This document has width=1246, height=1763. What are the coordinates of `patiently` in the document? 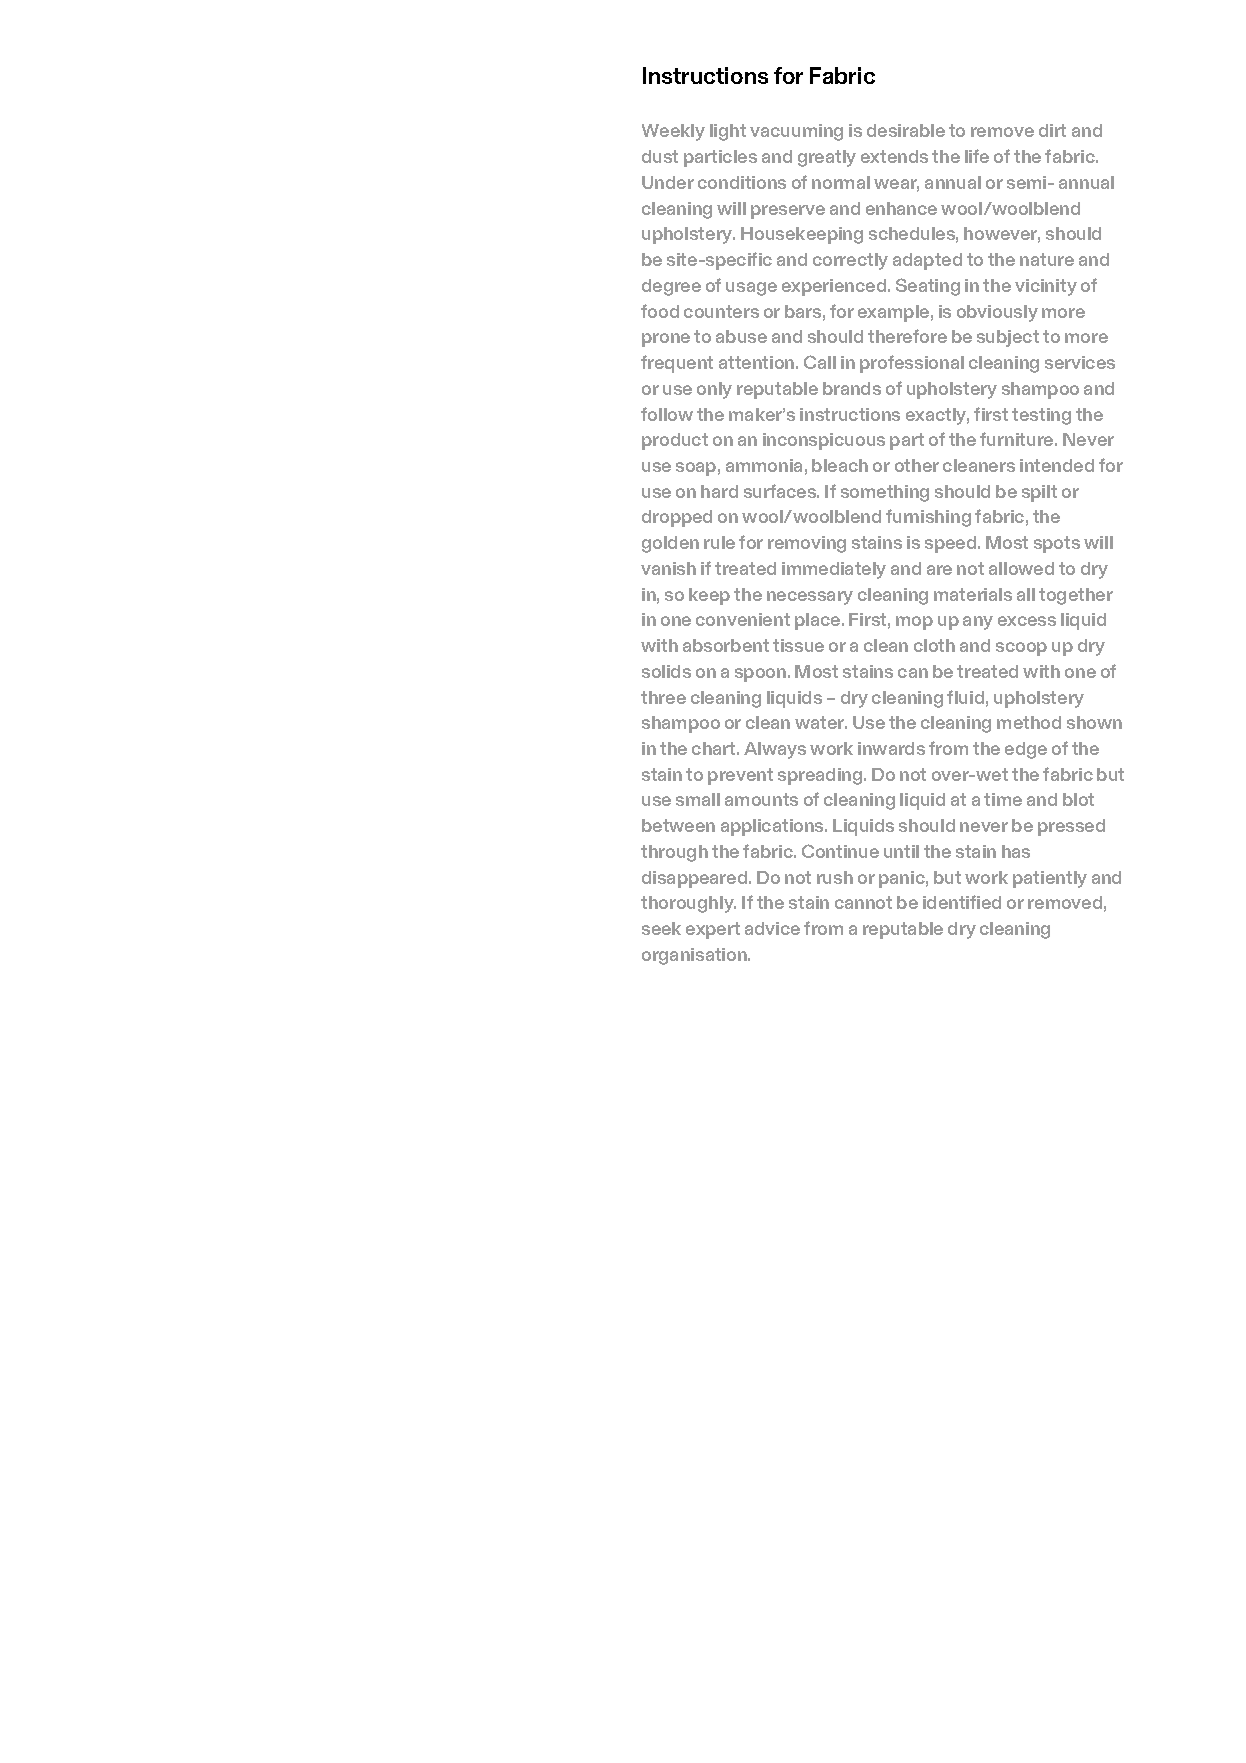 It's located at (1050, 879).
